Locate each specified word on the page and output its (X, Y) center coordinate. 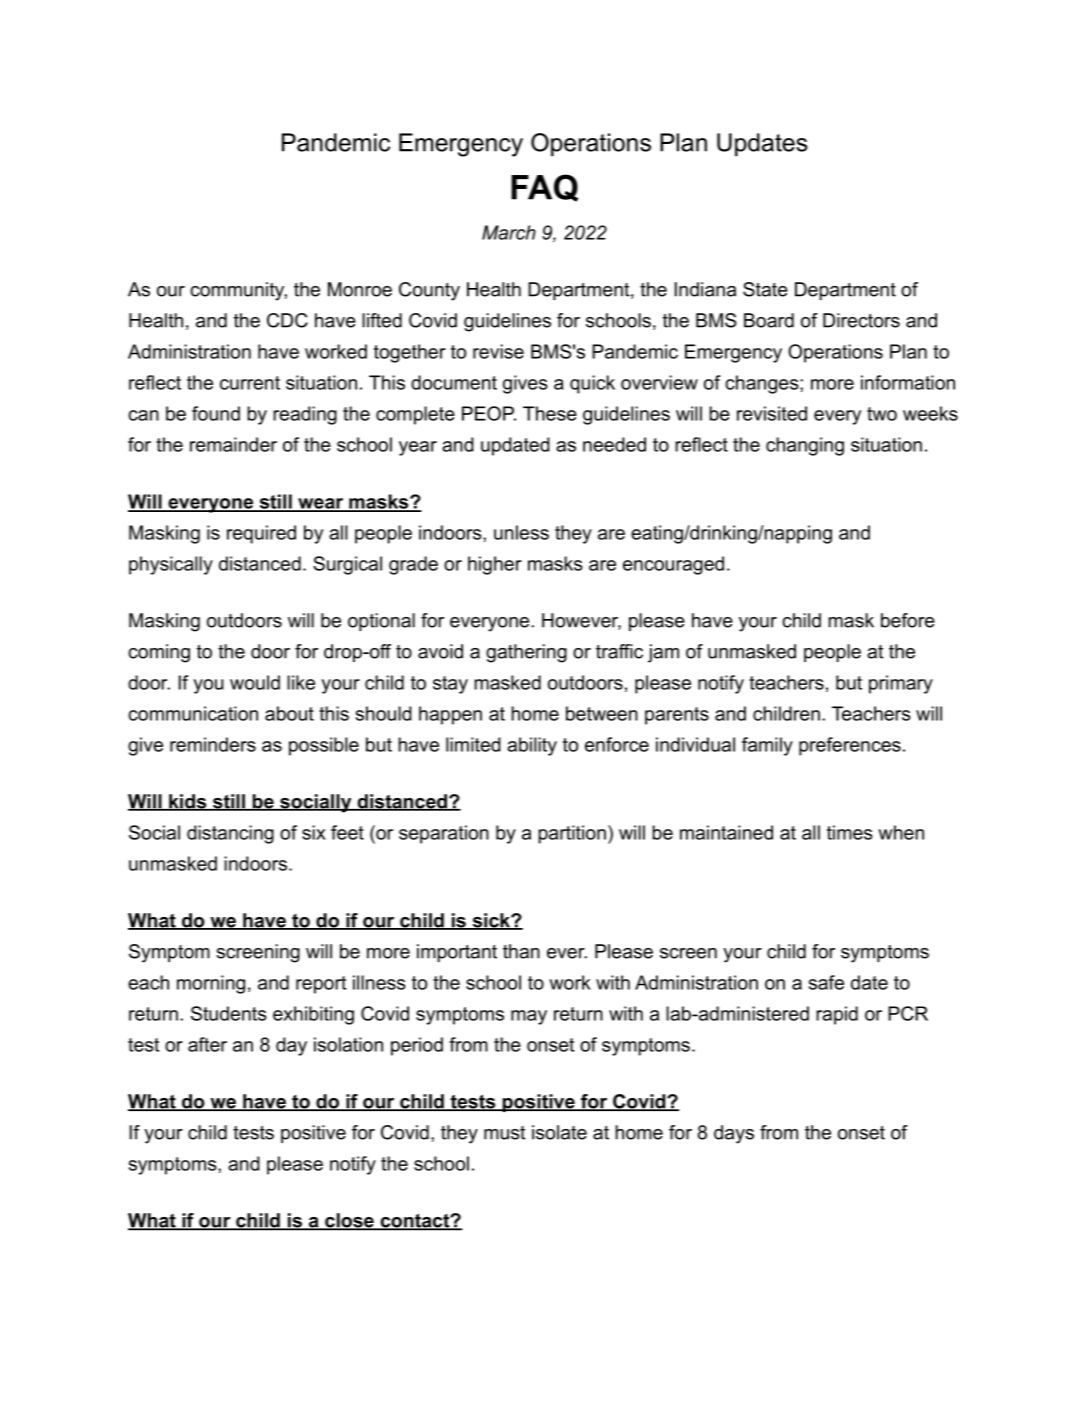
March (509, 232)
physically (171, 565)
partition (572, 834)
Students (229, 1013)
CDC (287, 320)
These (550, 413)
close (349, 1221)
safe (826, 982)
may (529, 1017)
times (850, 832)
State (765, 289)
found (216, 413)
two (882, 414)
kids (188, 802)
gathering (526, 653)
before (908, 620)
